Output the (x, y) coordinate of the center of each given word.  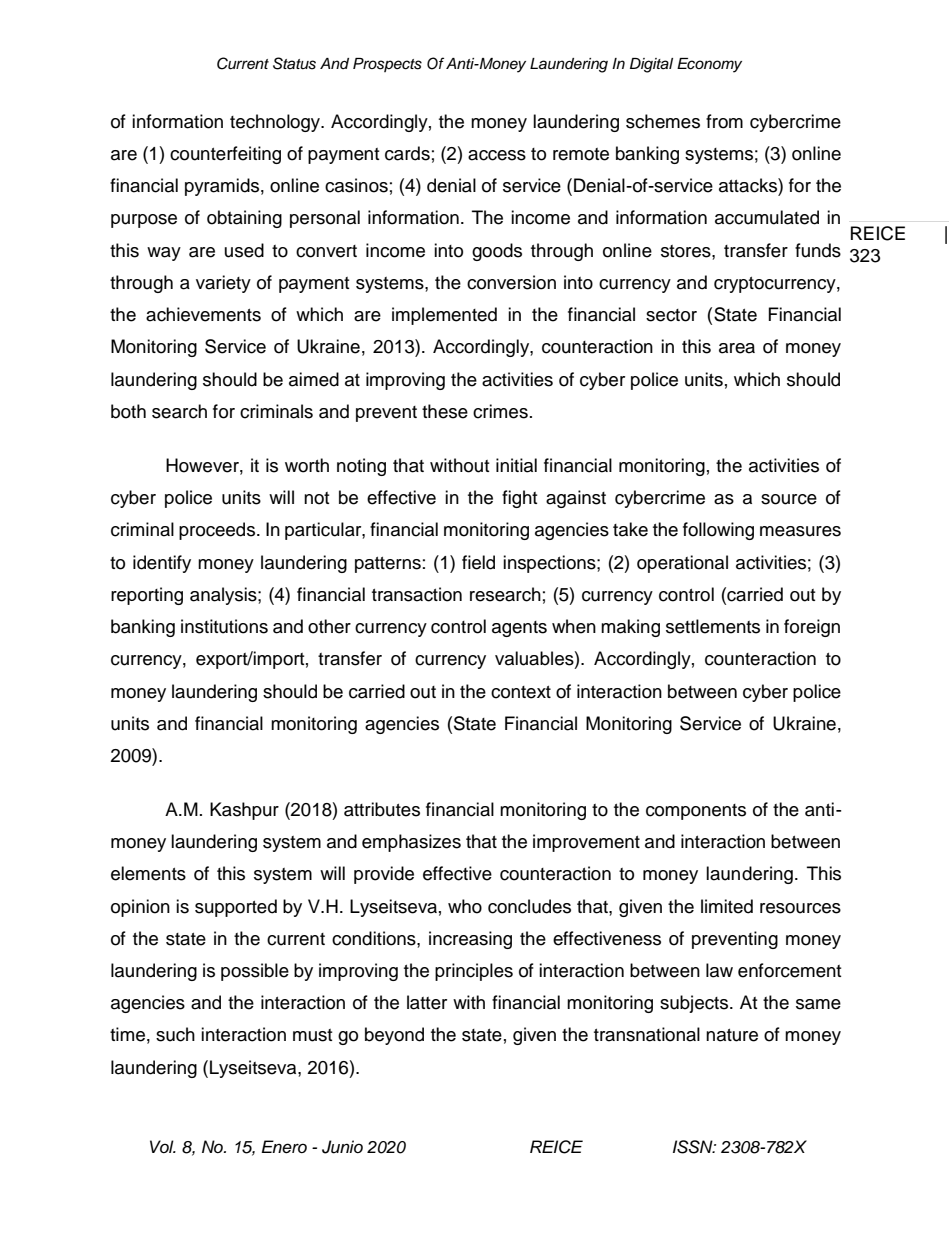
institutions (224, 626)
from (724, 121)
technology (276, 123)
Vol (163, 1146)
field (478, 562)
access (497, 155)
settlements (713, 626)
